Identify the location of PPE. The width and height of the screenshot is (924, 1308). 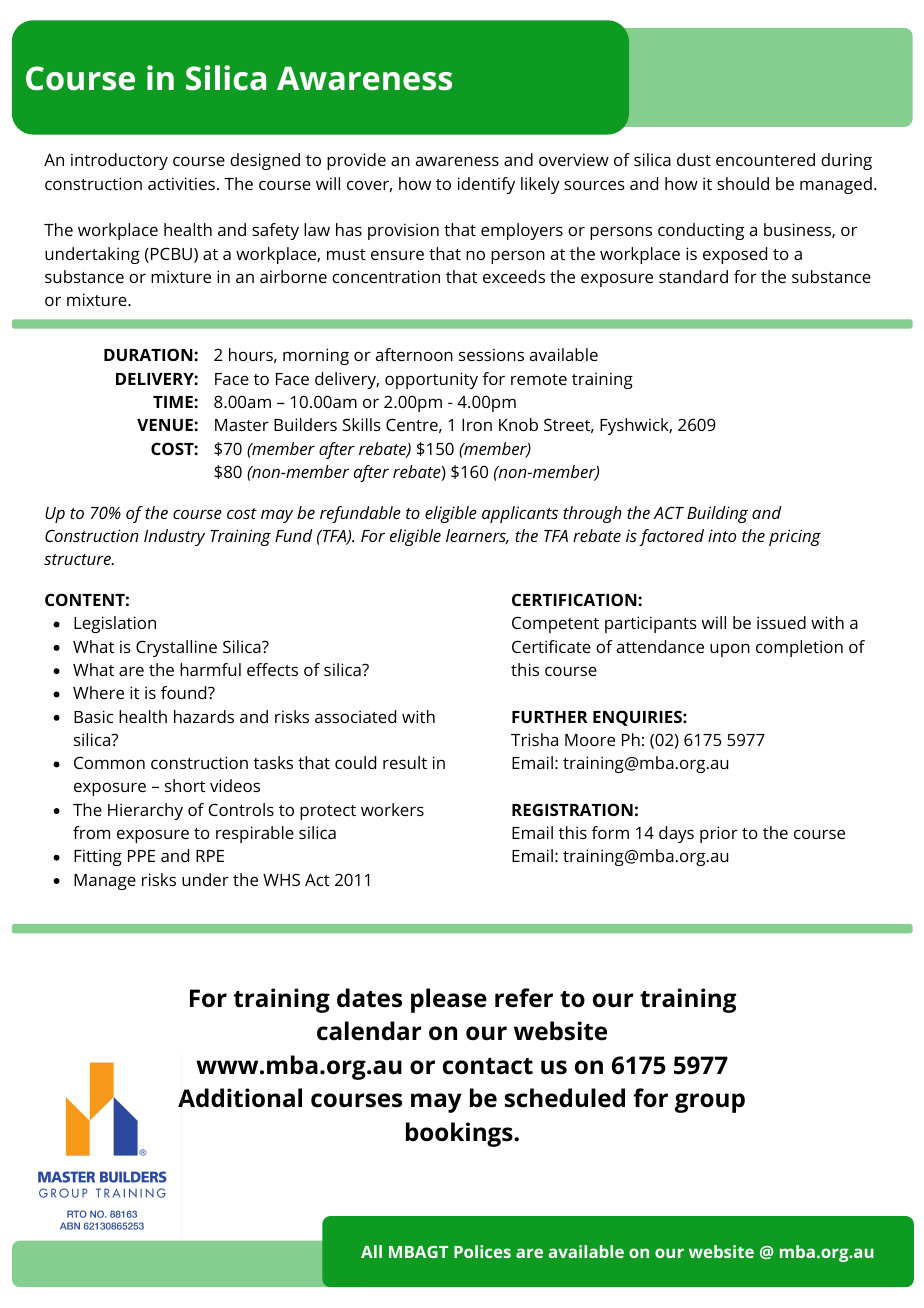
(141, 856).
